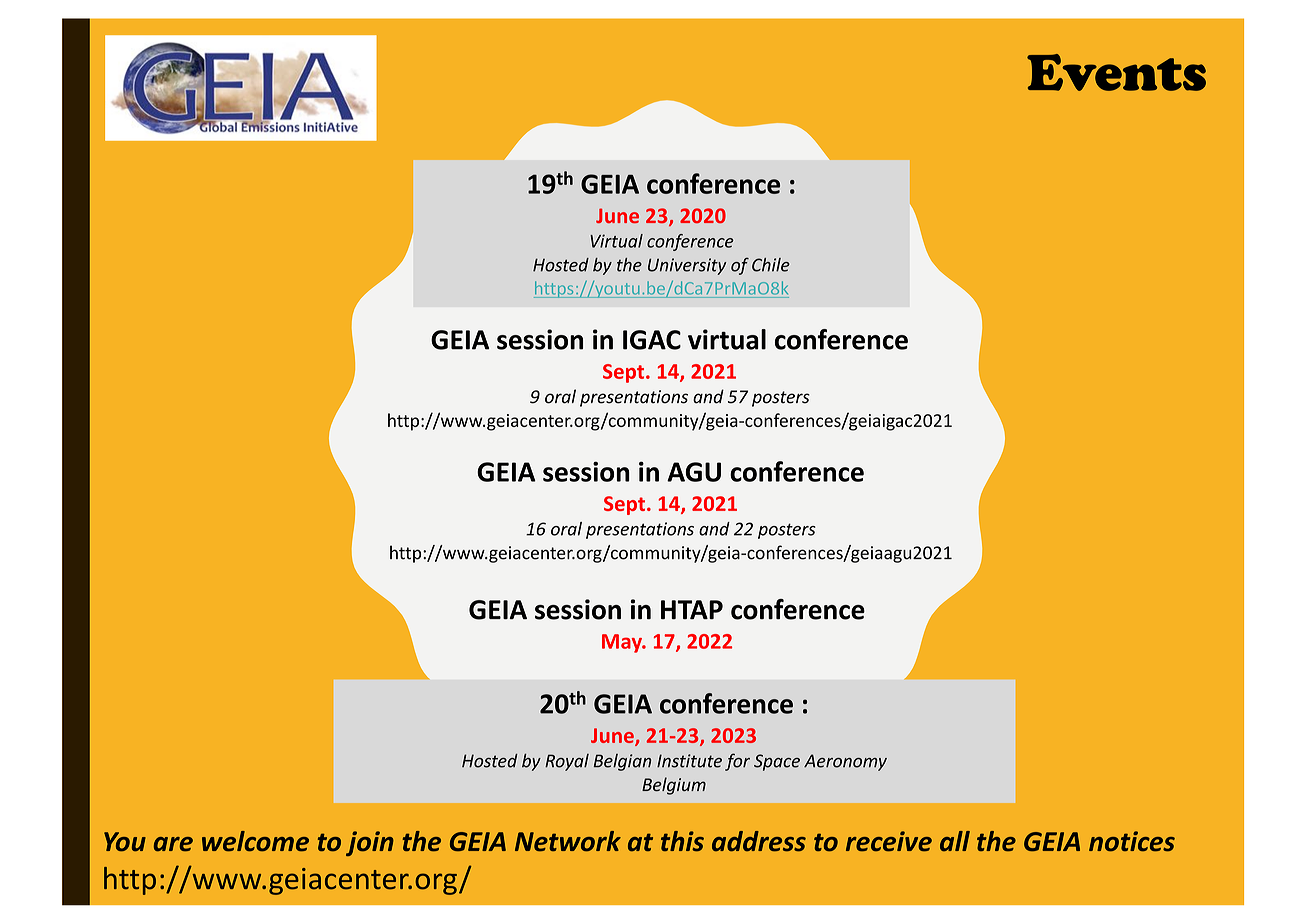 This image has width=1308, height=924. What do you see at coordinates (255, 841) in the image?
I see `welcome` at bounding box center [255, 841].
